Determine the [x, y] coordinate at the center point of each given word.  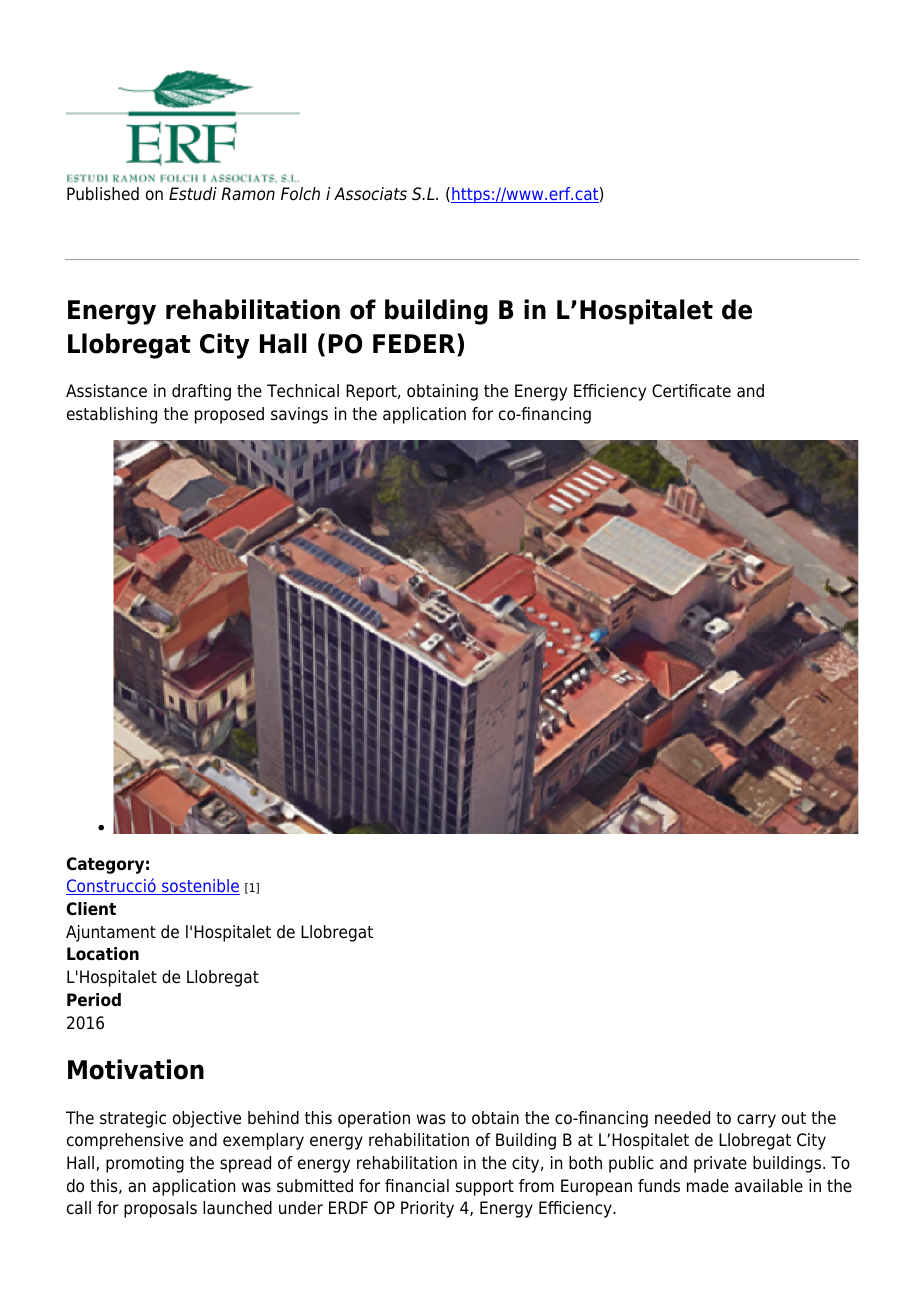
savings [299, 415]
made [708, 1186]
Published [103, 194]
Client [91, 909]
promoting [145, 1164]
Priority [427, 1209]
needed [682, 1118]
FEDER [415, 344]
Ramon [248, 194]
